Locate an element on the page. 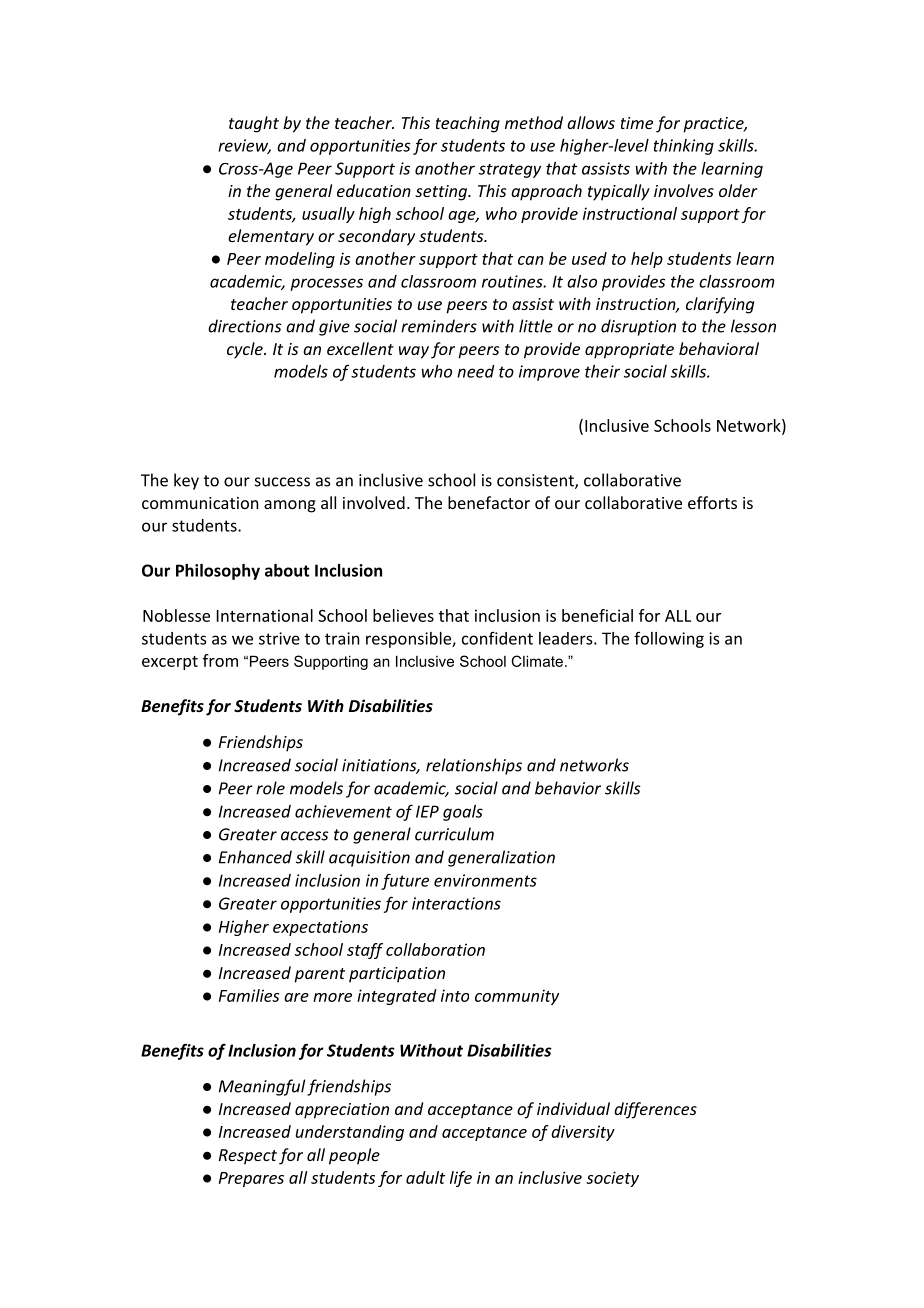 The image size is (924, 1308). Respect is located at coordinates (248, 1157).
